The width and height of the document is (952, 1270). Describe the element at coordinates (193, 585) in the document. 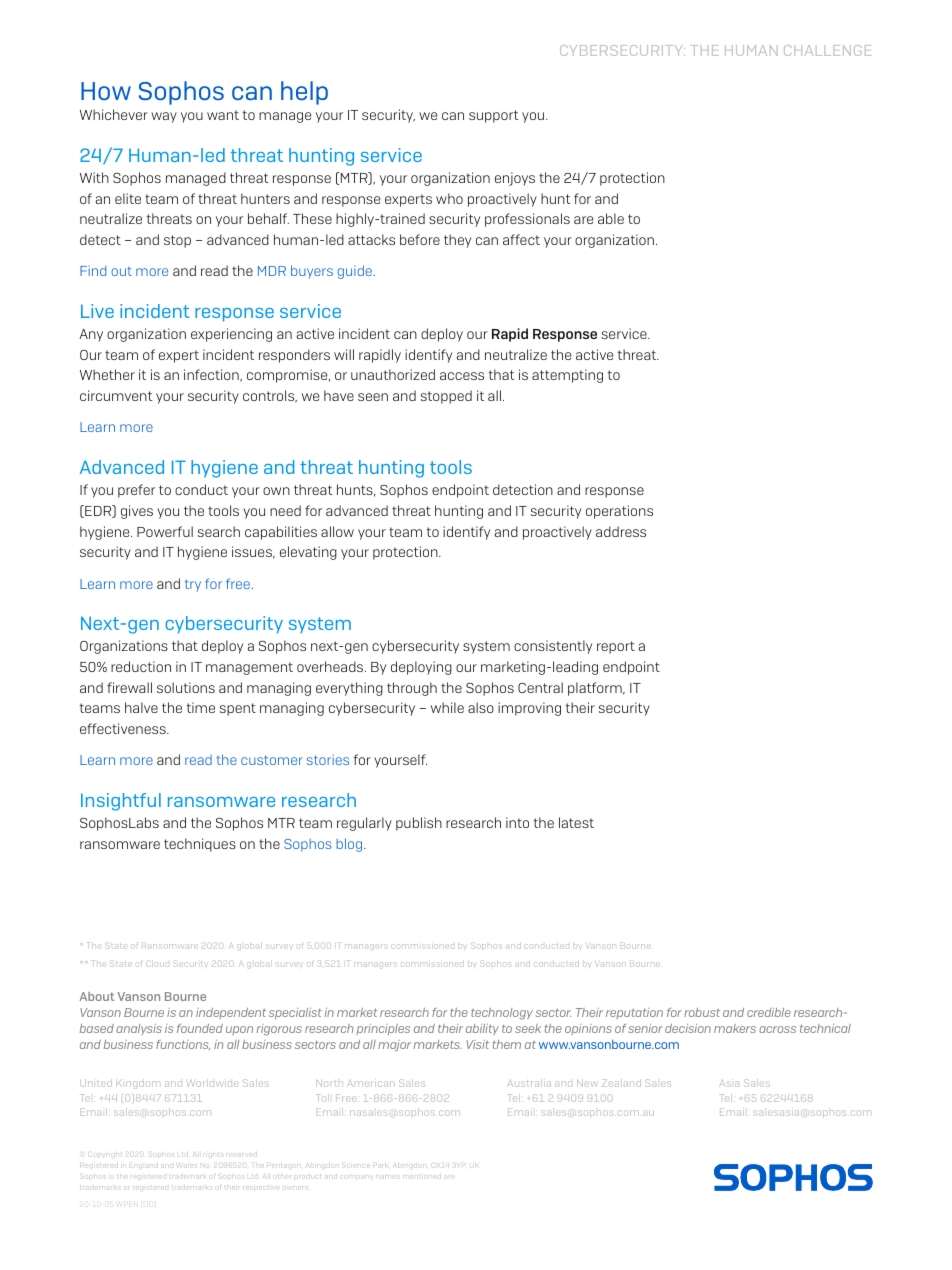

I see `try` at that location.
